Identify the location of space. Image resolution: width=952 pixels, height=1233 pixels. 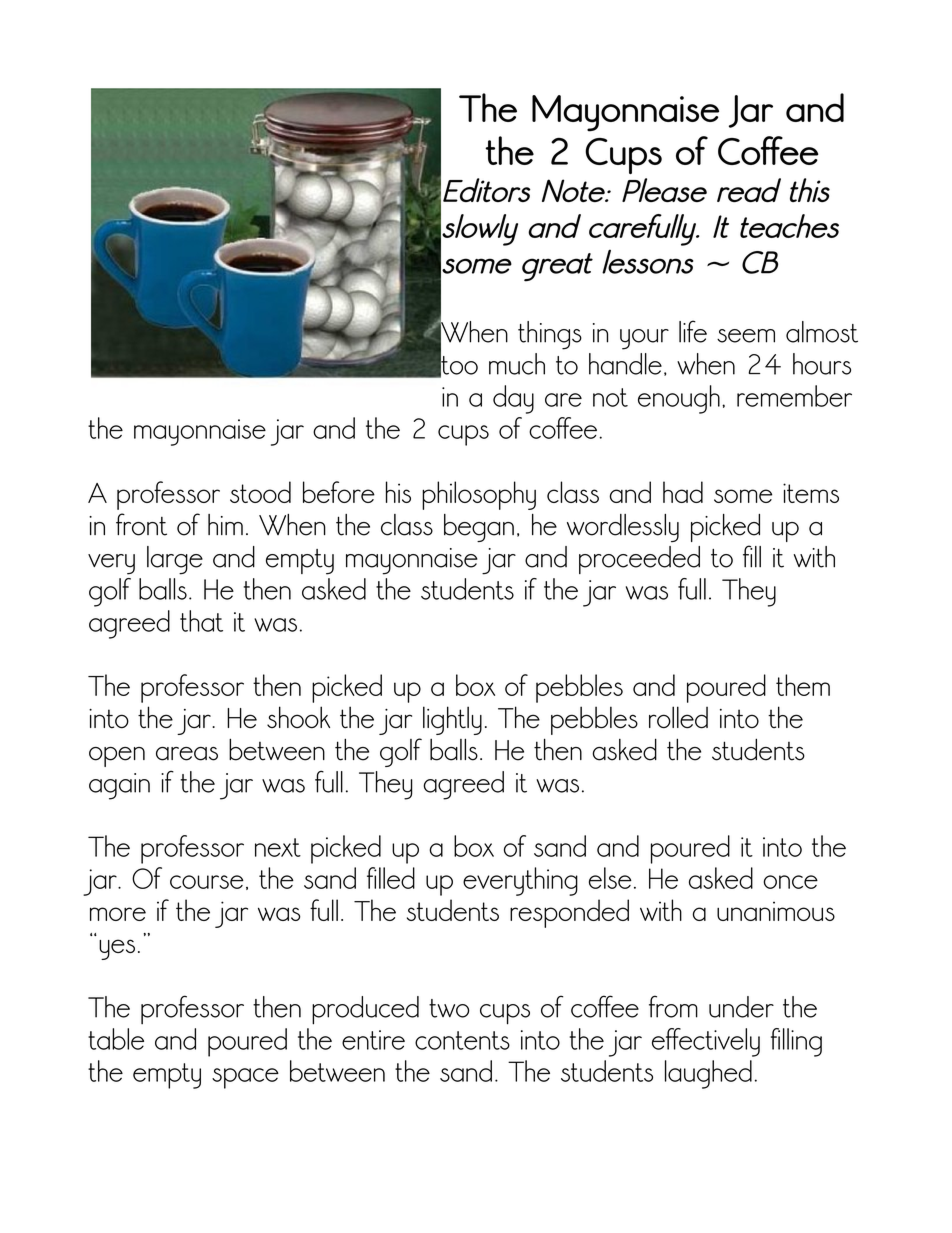
(245, 1078).
